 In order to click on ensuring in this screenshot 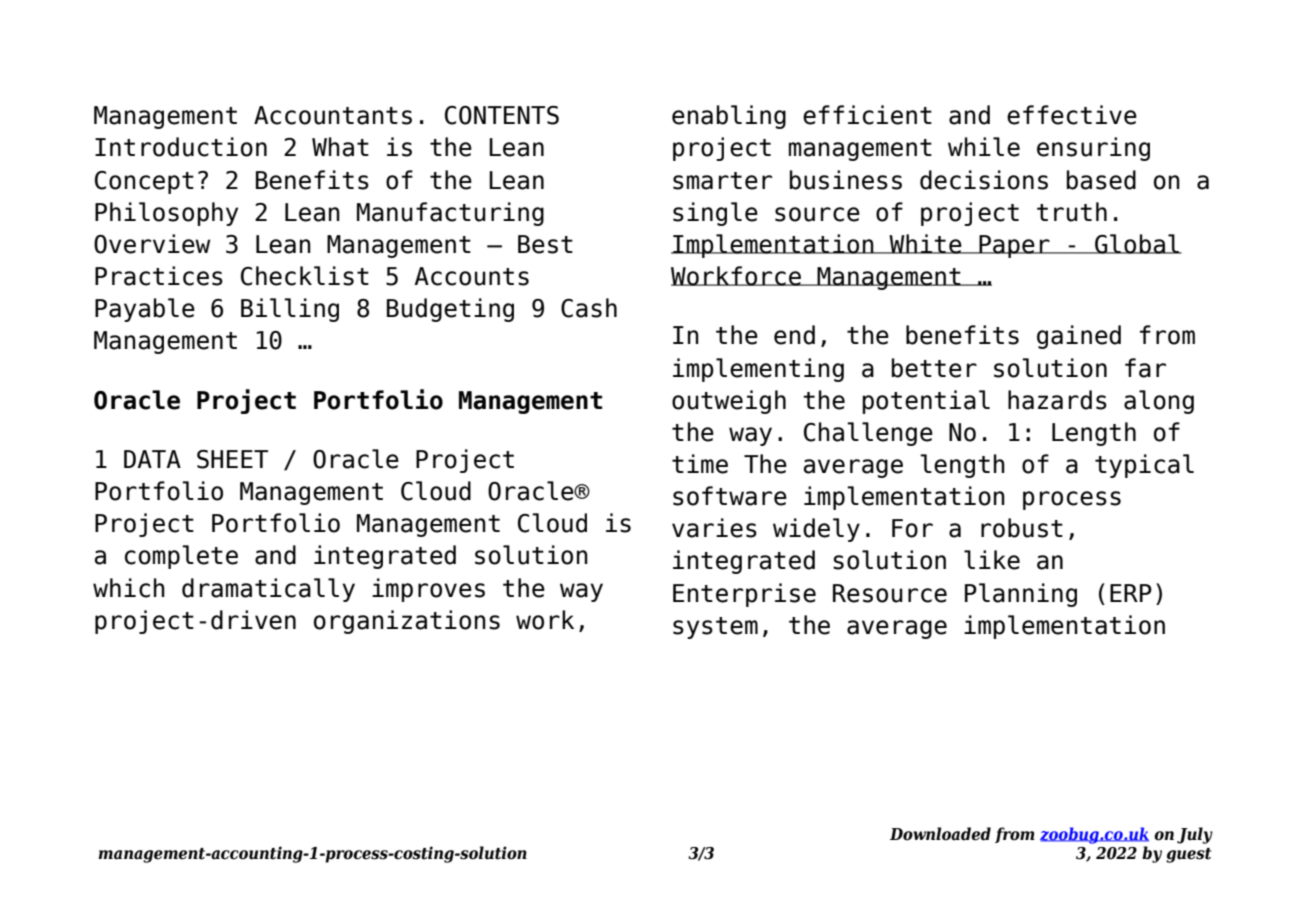, I will do `click(1093, 149)`.
